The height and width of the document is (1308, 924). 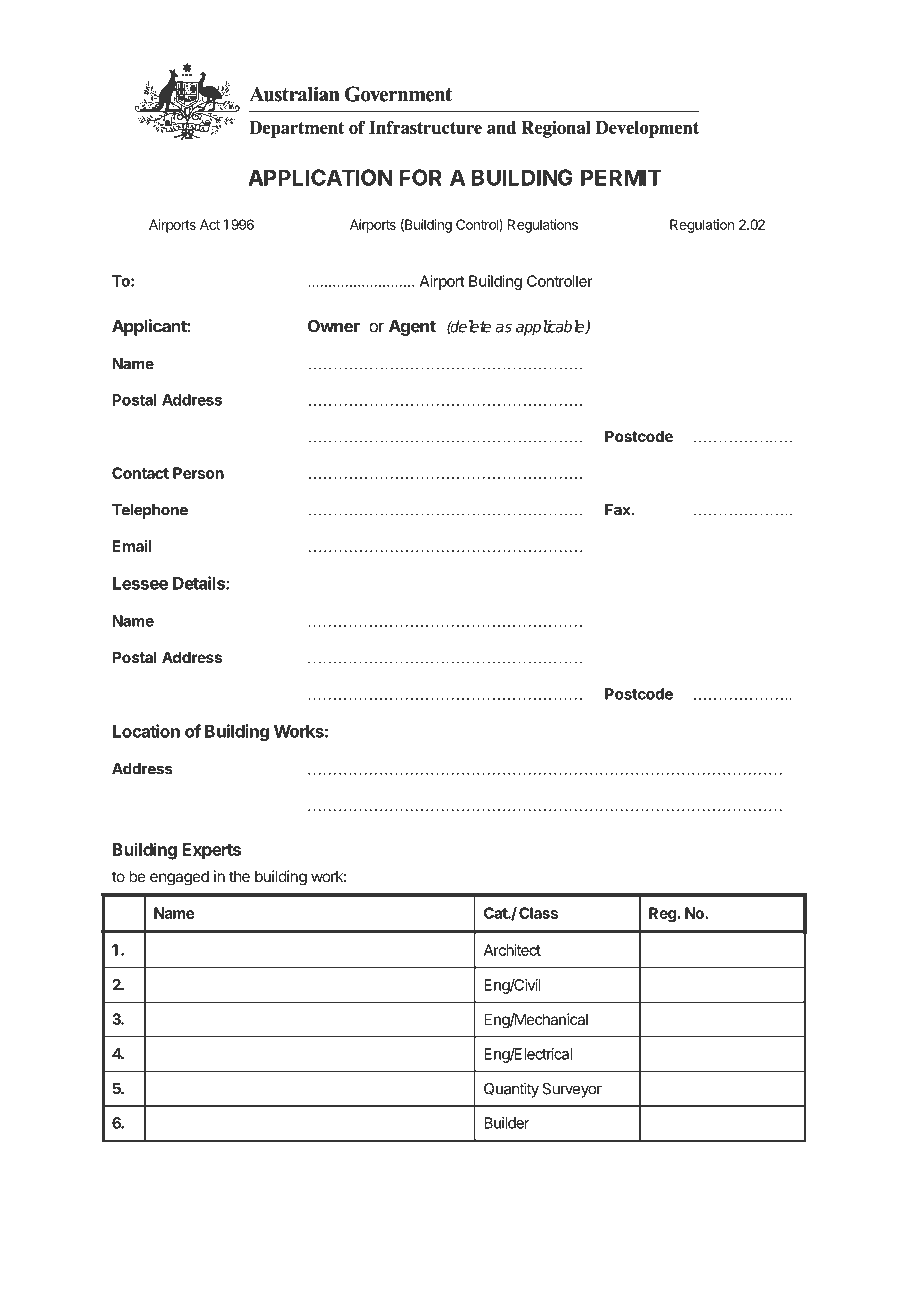 What do you see at coordinates (421, 177) in the document?
I see `FOR` at bounding box center [421, 177].
